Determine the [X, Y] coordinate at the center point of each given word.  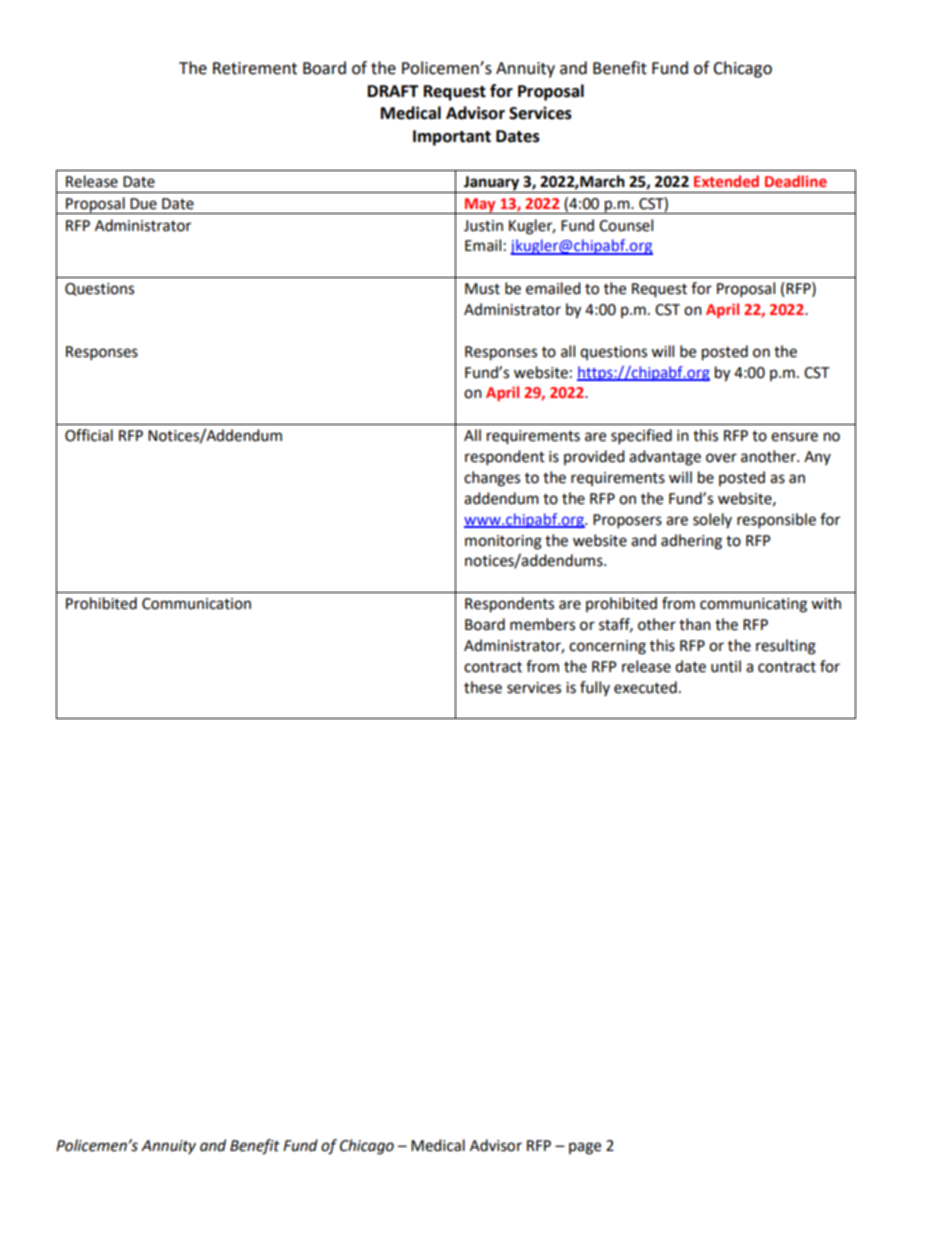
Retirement [255, 68]
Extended [726, 181]
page [585, 1148]
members [542, 624]
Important [452, 138]
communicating [753, 605]
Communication [196, 604]
